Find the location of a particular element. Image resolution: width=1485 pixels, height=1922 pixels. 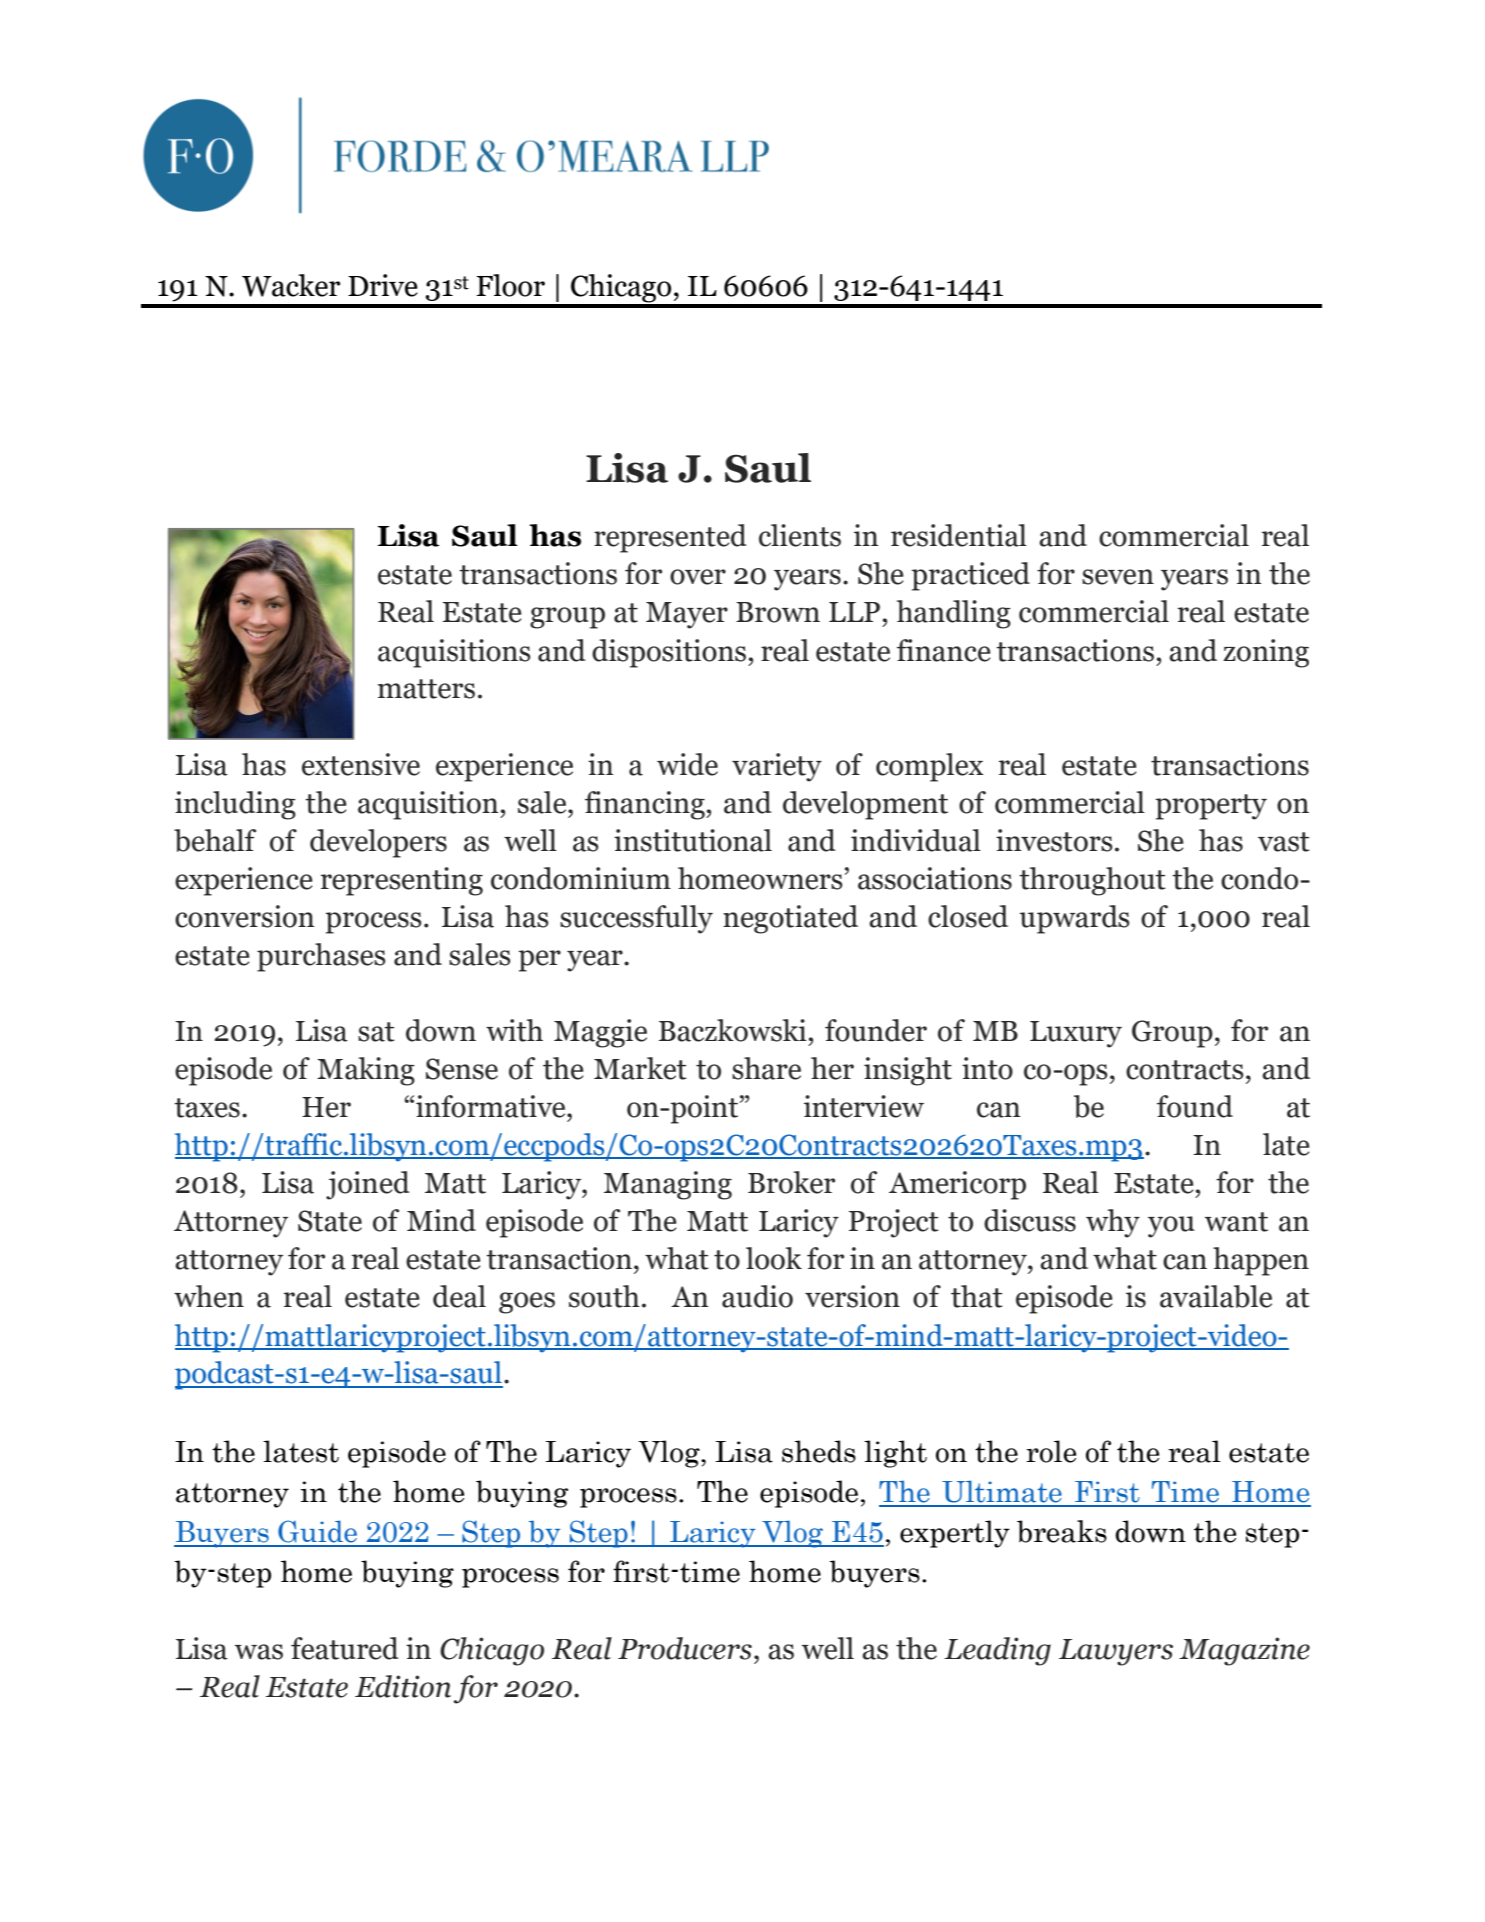

seven is located at coordinates (1118, 577).
